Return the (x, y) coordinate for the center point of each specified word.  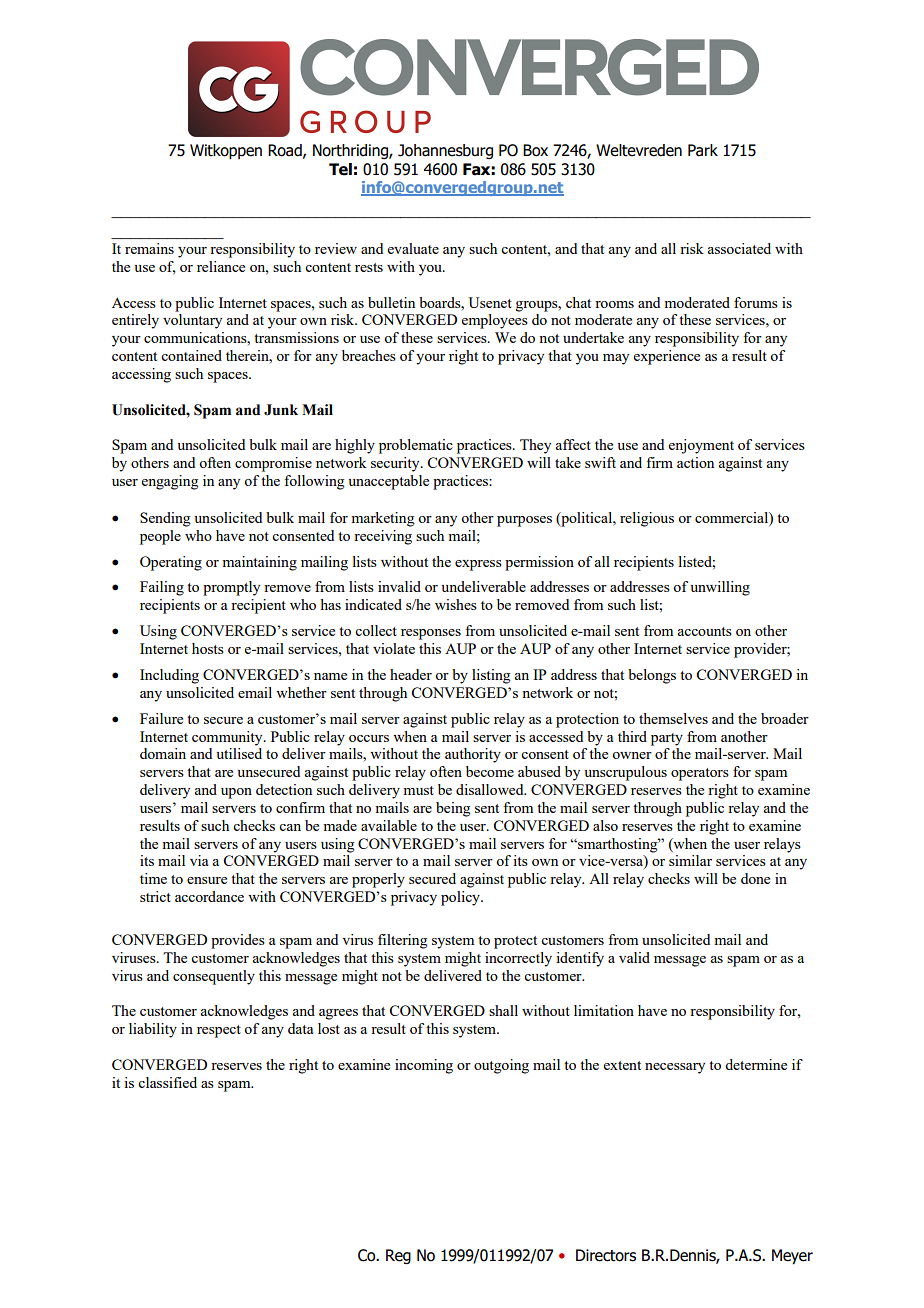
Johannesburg (445, 151)
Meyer (792, 1257)
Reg (398, 1256)
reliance (221, 266)
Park (703, 150)
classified (167, 1082)
